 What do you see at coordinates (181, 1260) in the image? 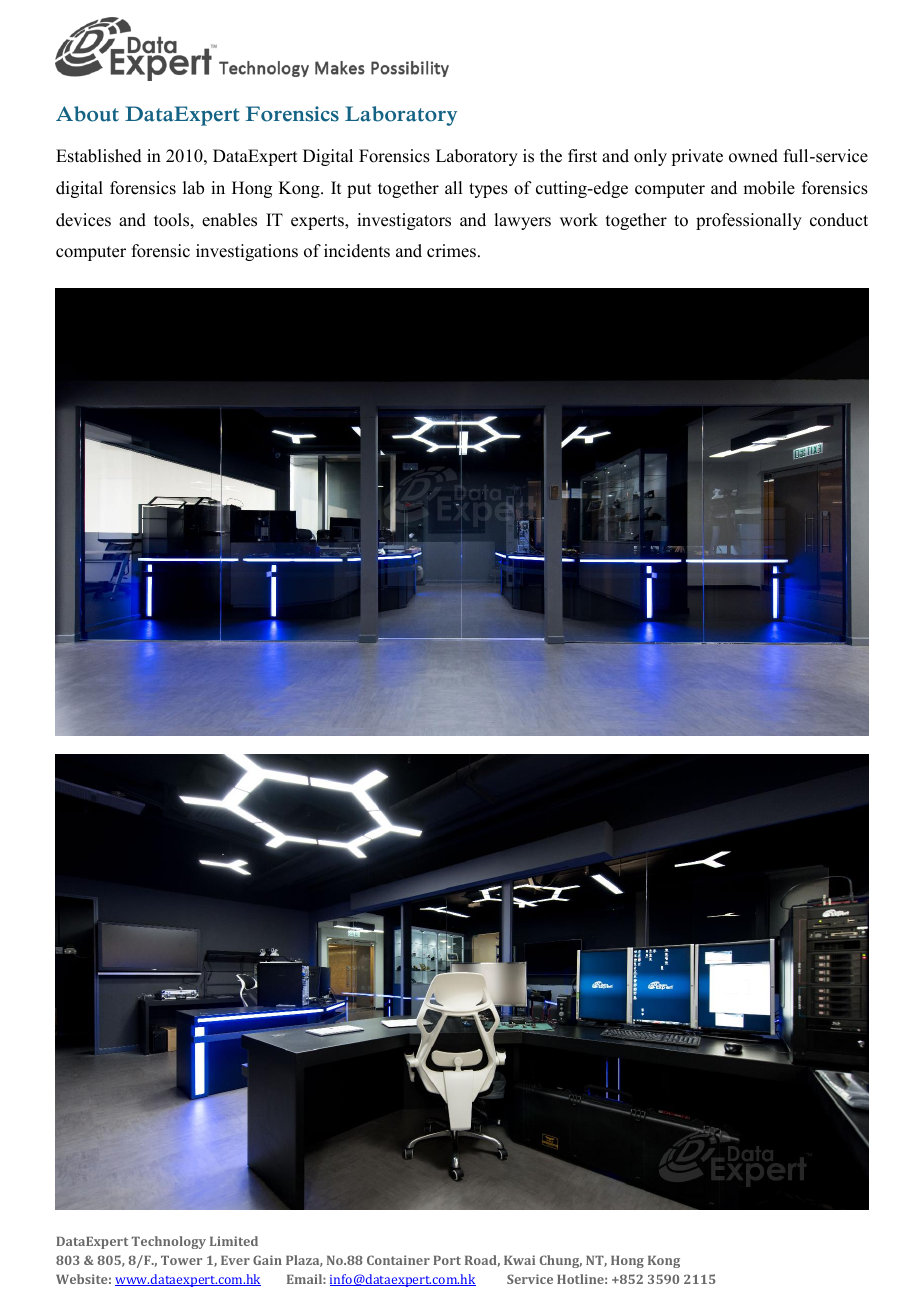
I see `Tower` at bounding box center [181, 1260].
